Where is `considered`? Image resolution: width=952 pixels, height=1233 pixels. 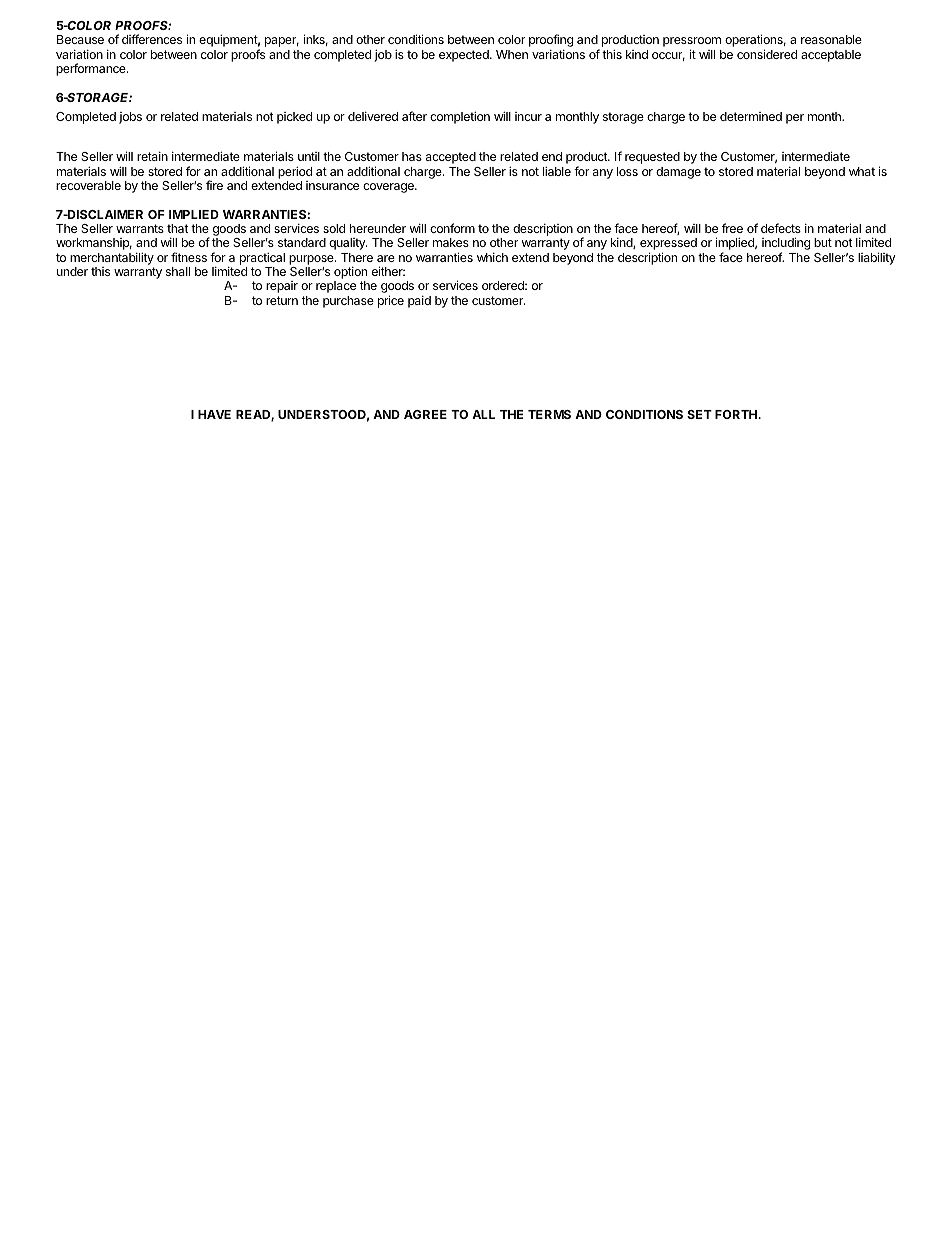
considered is located at coordinates (767, 54).
